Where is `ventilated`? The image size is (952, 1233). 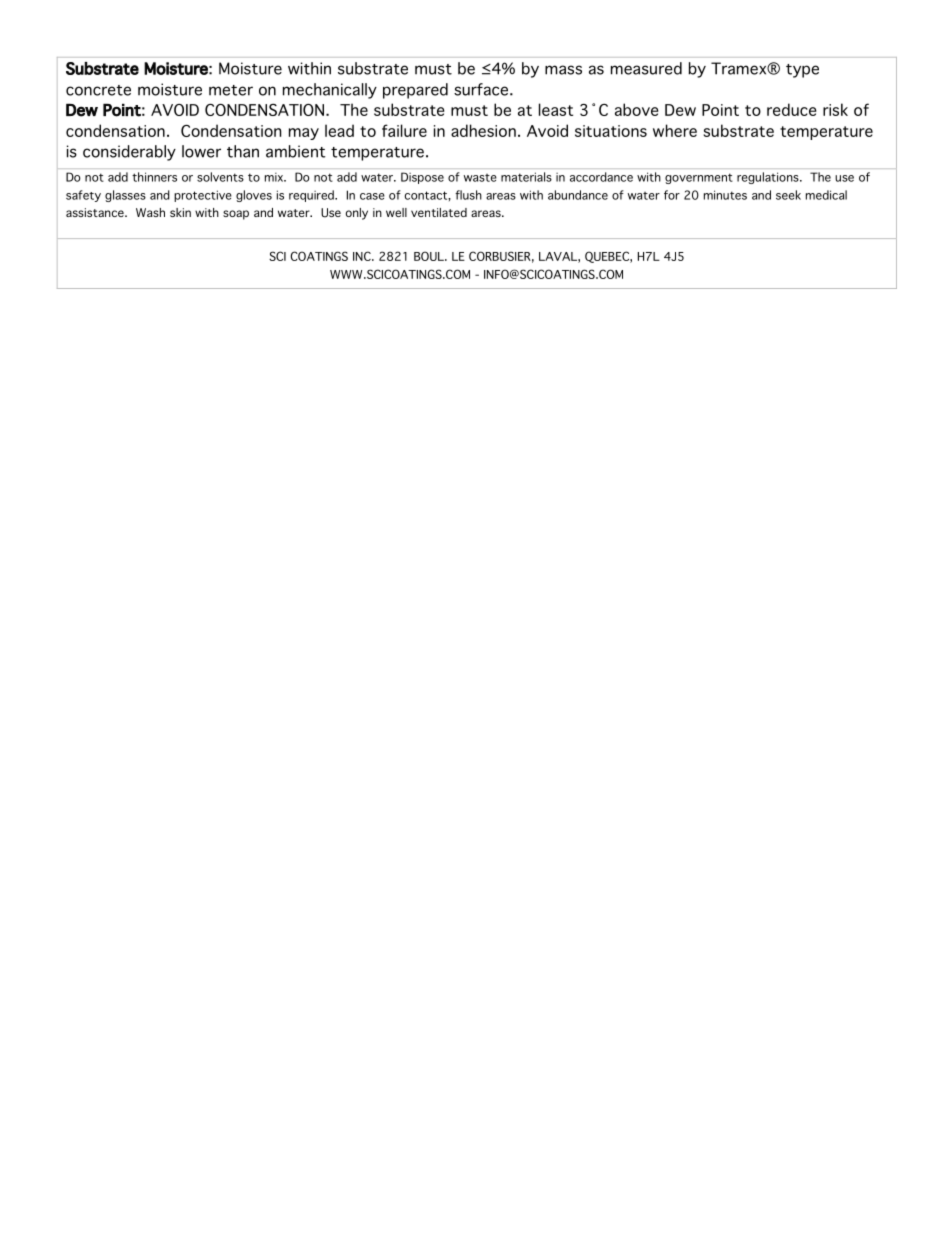 ventilated is located at coordinates (439, 212).
